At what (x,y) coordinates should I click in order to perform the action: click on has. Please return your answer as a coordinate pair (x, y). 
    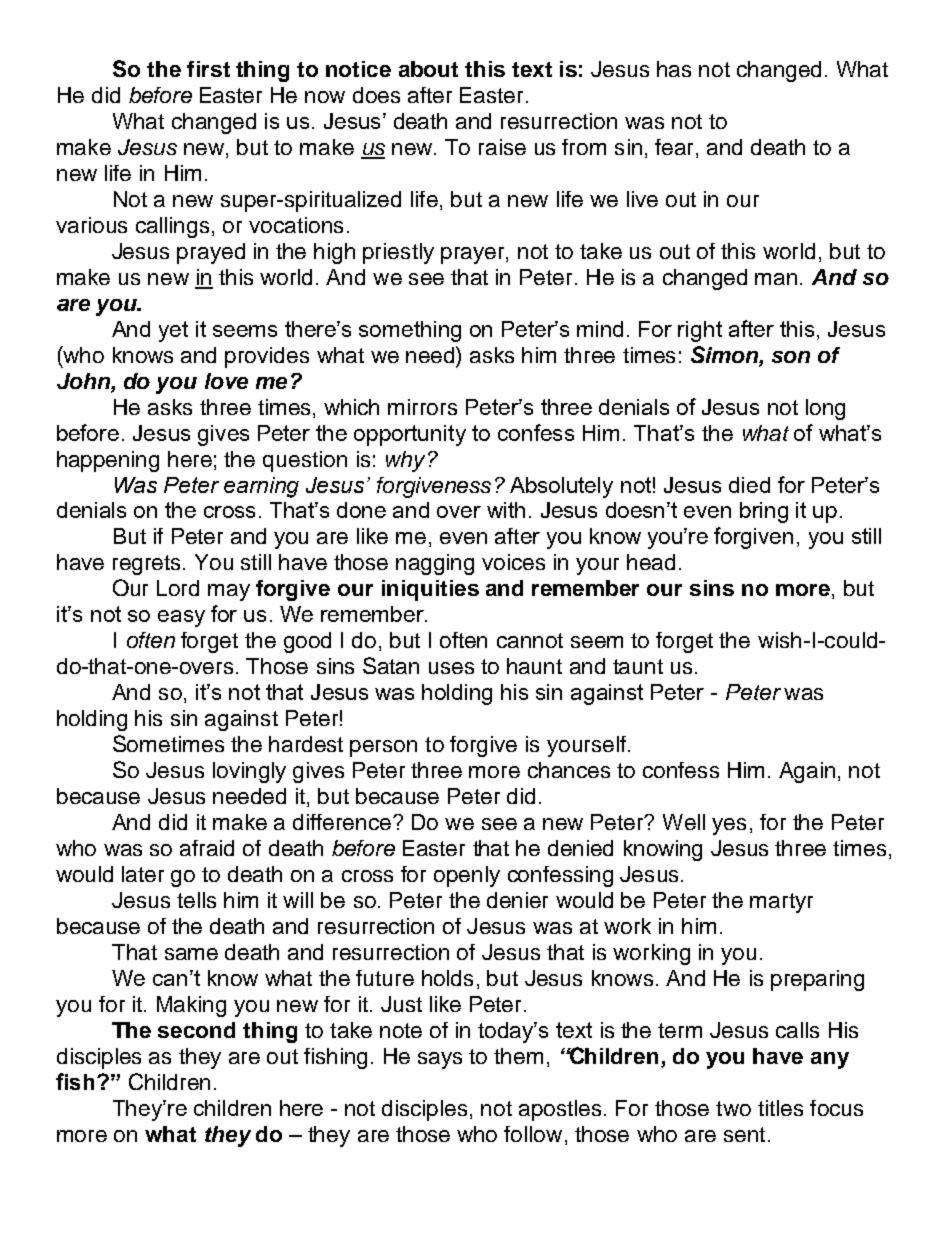
    Looking at the image, I should click on (674, 69).
